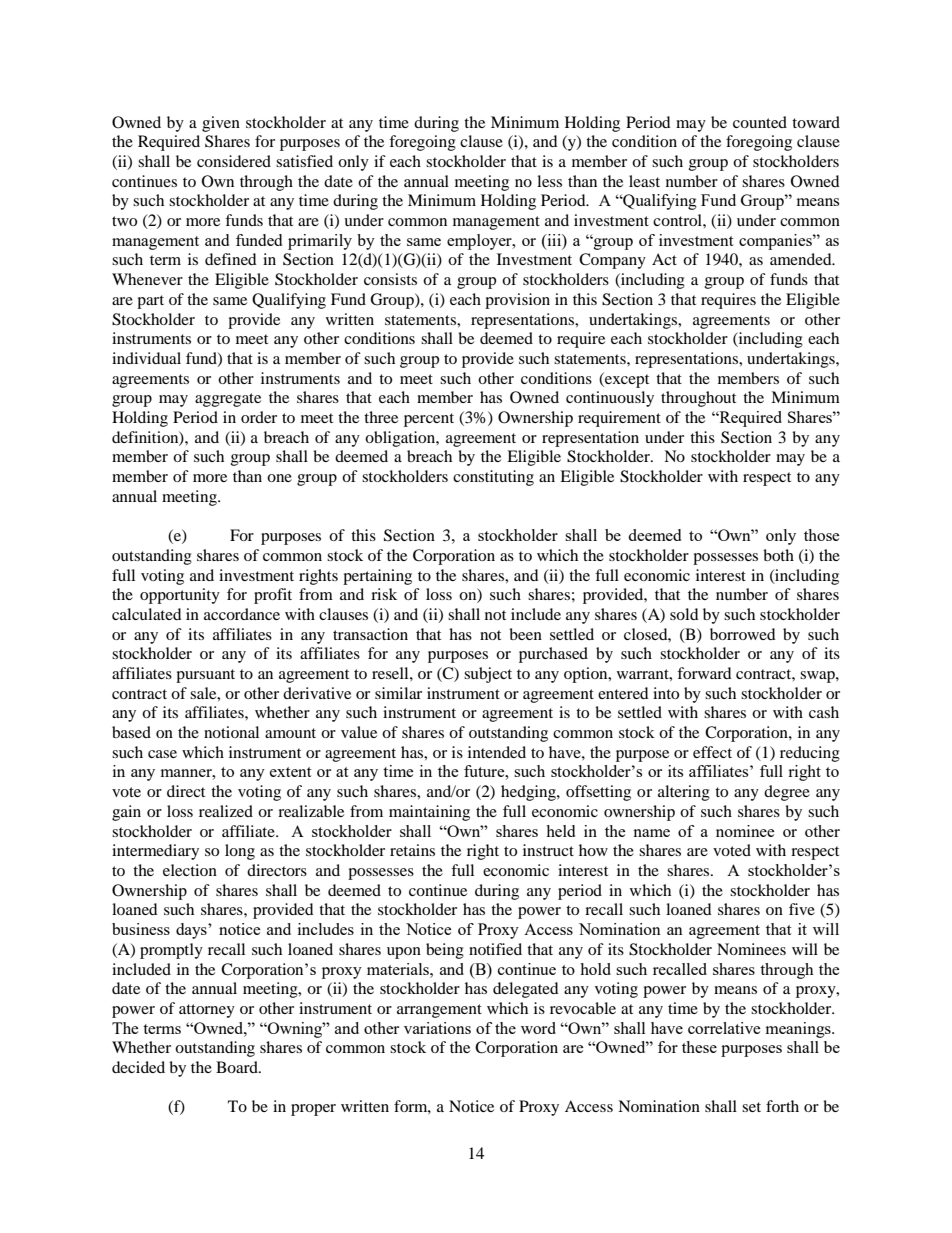 Image resolution: width=952 pixels, height=1233 pixels. What do you see at coordinates (549, 181) in the screenshot?
I see `less` at bounding box center [549, 181].
